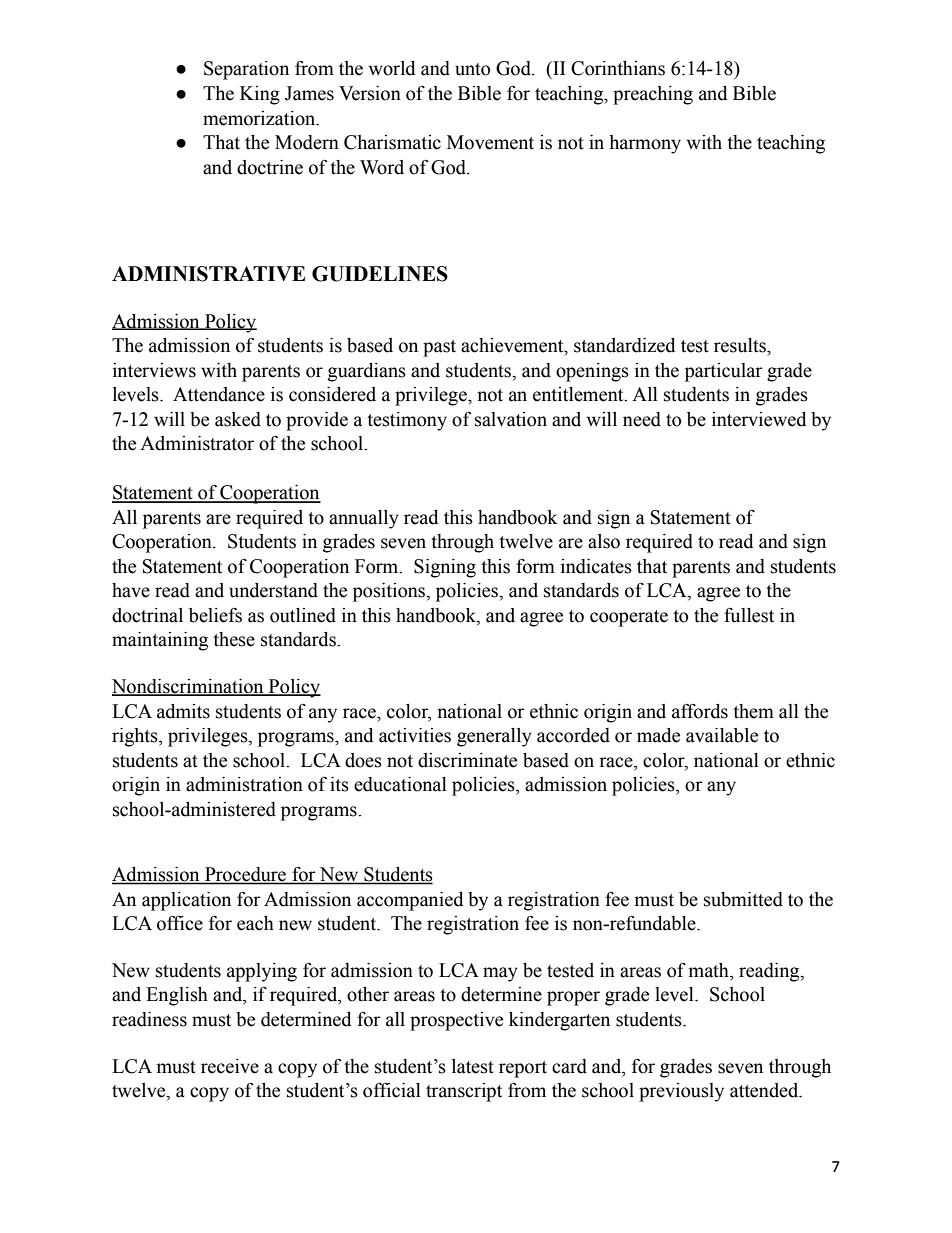  What do you see at coordinates (658, 735) in the screenshot?
I see `made` at bounding box center [658, 735].
